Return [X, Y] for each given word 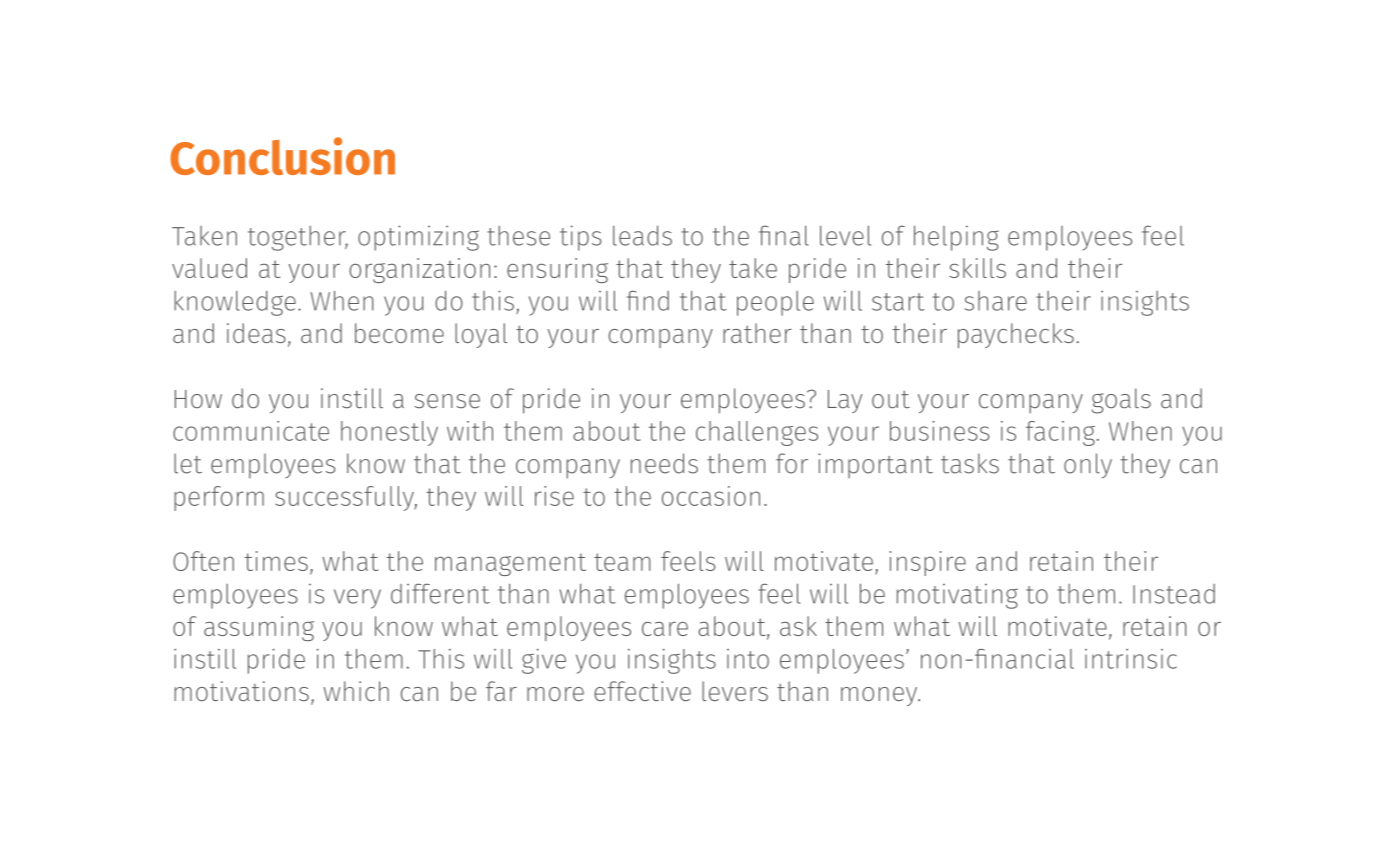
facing [1060, 433]
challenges [757, 433]
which [356, 691]
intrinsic [1131, 659]
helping [956, 238]
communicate [251, 431]
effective [642, 691]
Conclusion [282, 156]
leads [642, 235]
